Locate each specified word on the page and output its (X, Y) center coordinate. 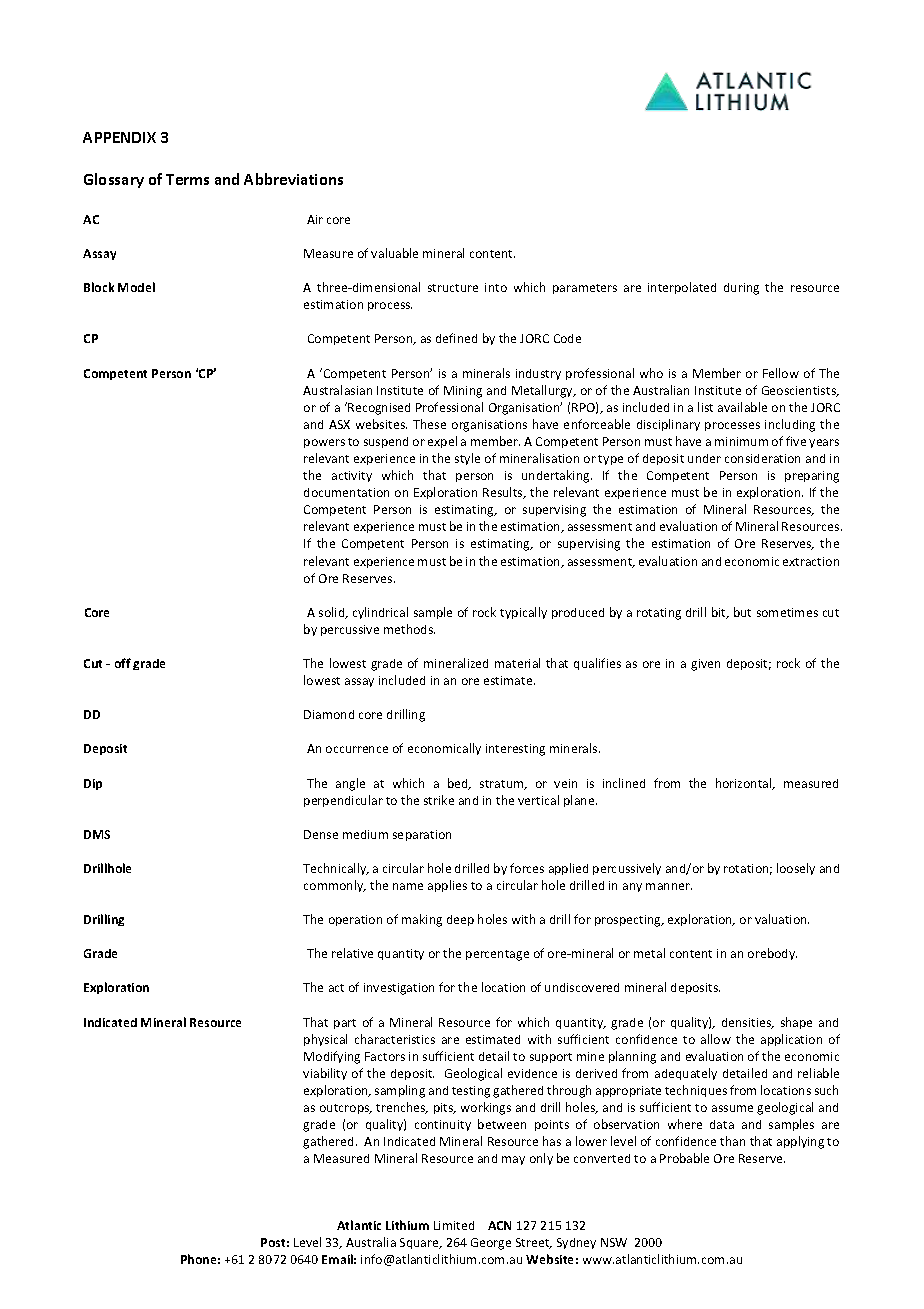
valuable (394, 253)
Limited (454, 1225)
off (123, 663)
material (517, 663)
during (741, 289)
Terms (187, 179)
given (705, 665)
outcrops (346, 1109)
